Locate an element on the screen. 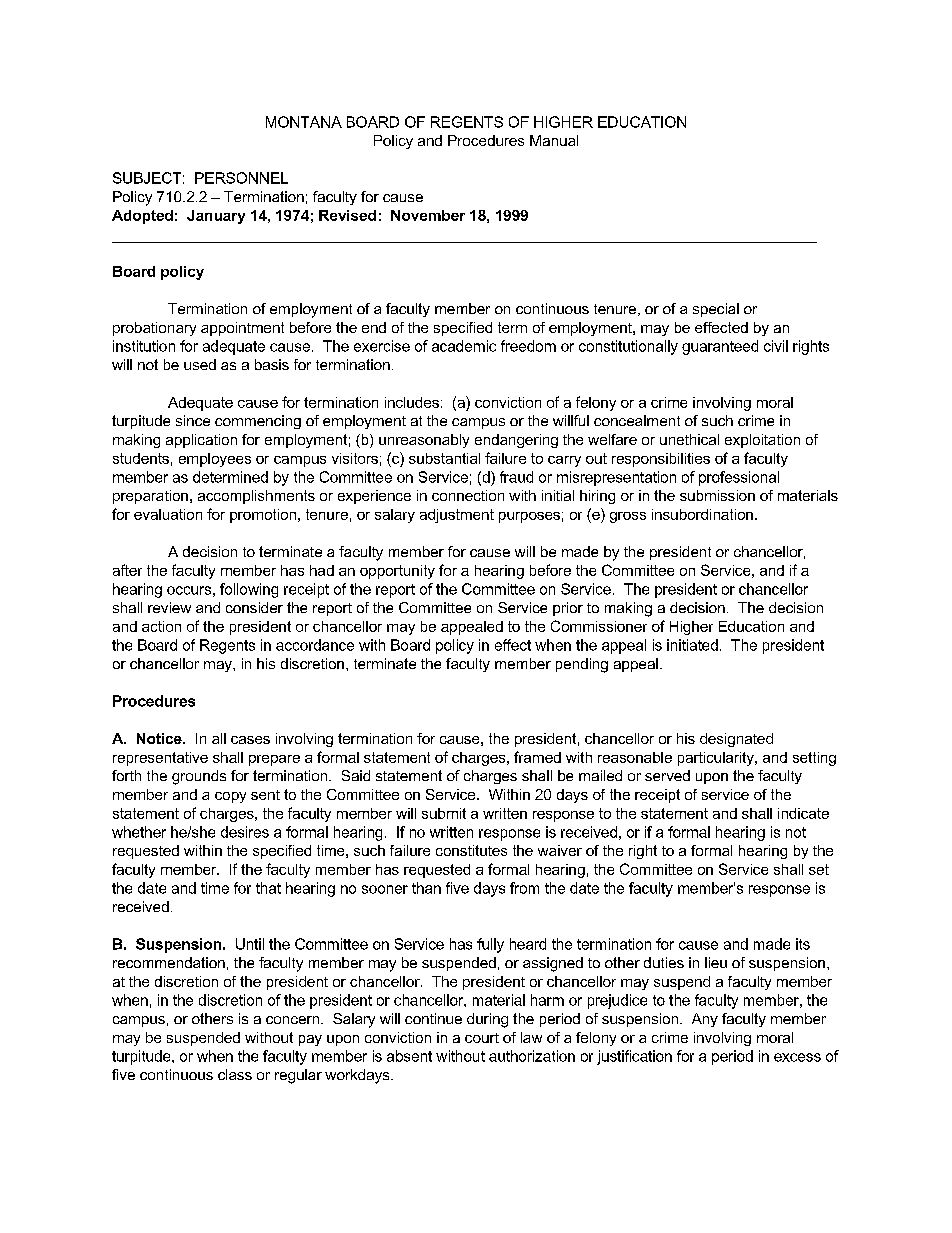  designated is located at coordinates (736, 740).
